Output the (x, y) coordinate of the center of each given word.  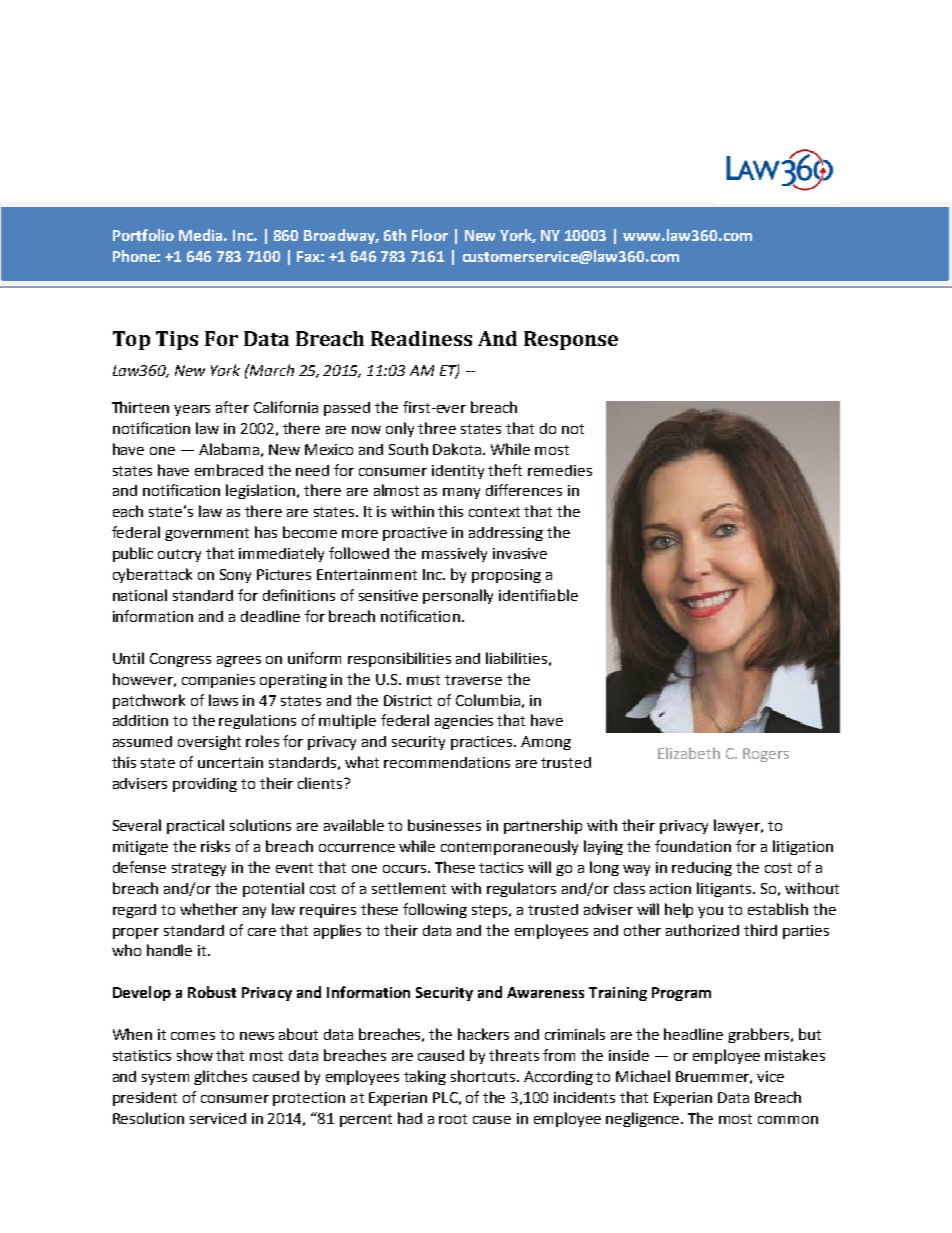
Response (571, 340)
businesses (444, 825)
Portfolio (143, 235)
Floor (430, 235)
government (207, 534)
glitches (220, 1077)
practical (195, 826)
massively (454, 554)
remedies (560, 470)
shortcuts (484, 1076)
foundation (693, 846)
